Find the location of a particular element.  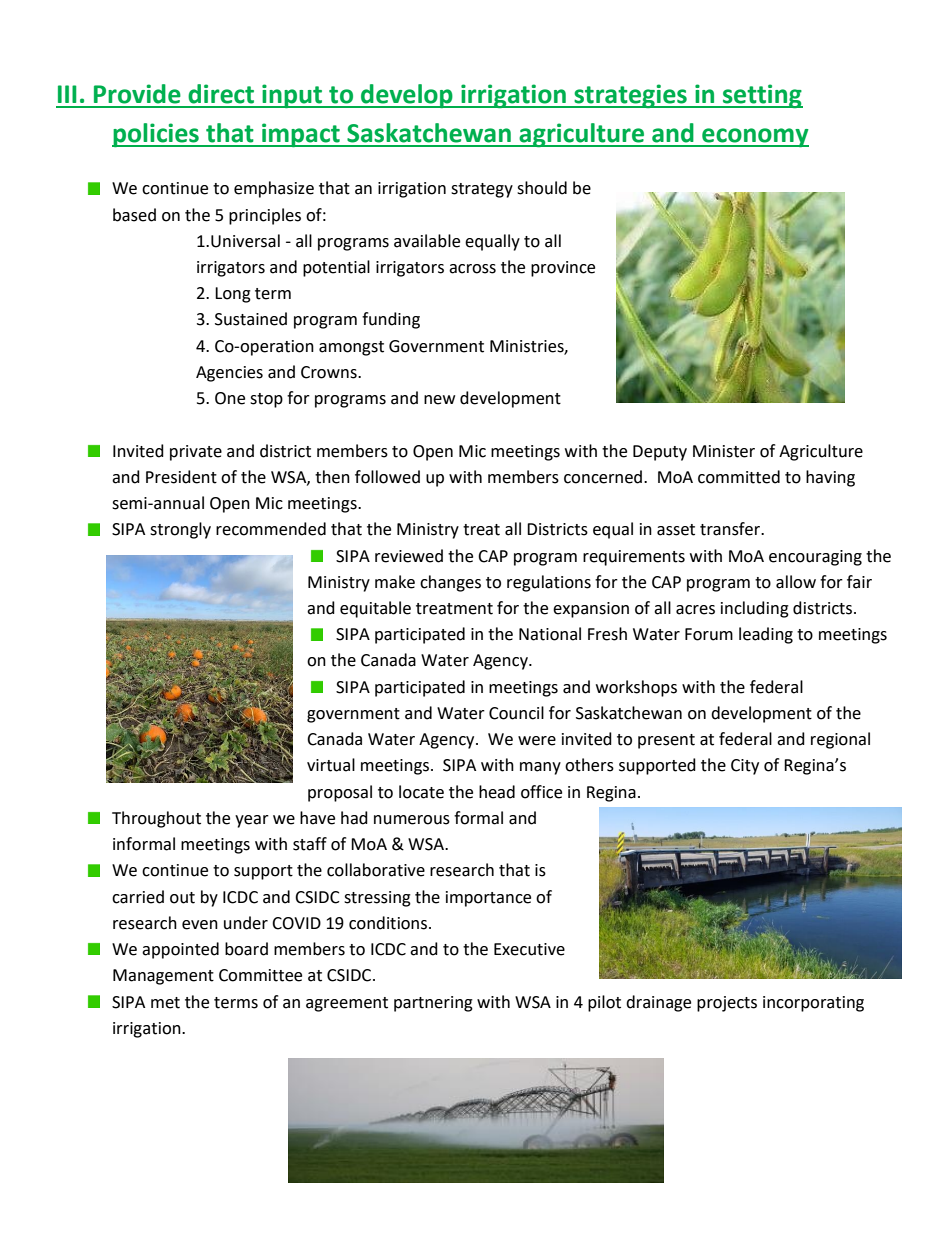

economy is located at coordinates (754, 137).
